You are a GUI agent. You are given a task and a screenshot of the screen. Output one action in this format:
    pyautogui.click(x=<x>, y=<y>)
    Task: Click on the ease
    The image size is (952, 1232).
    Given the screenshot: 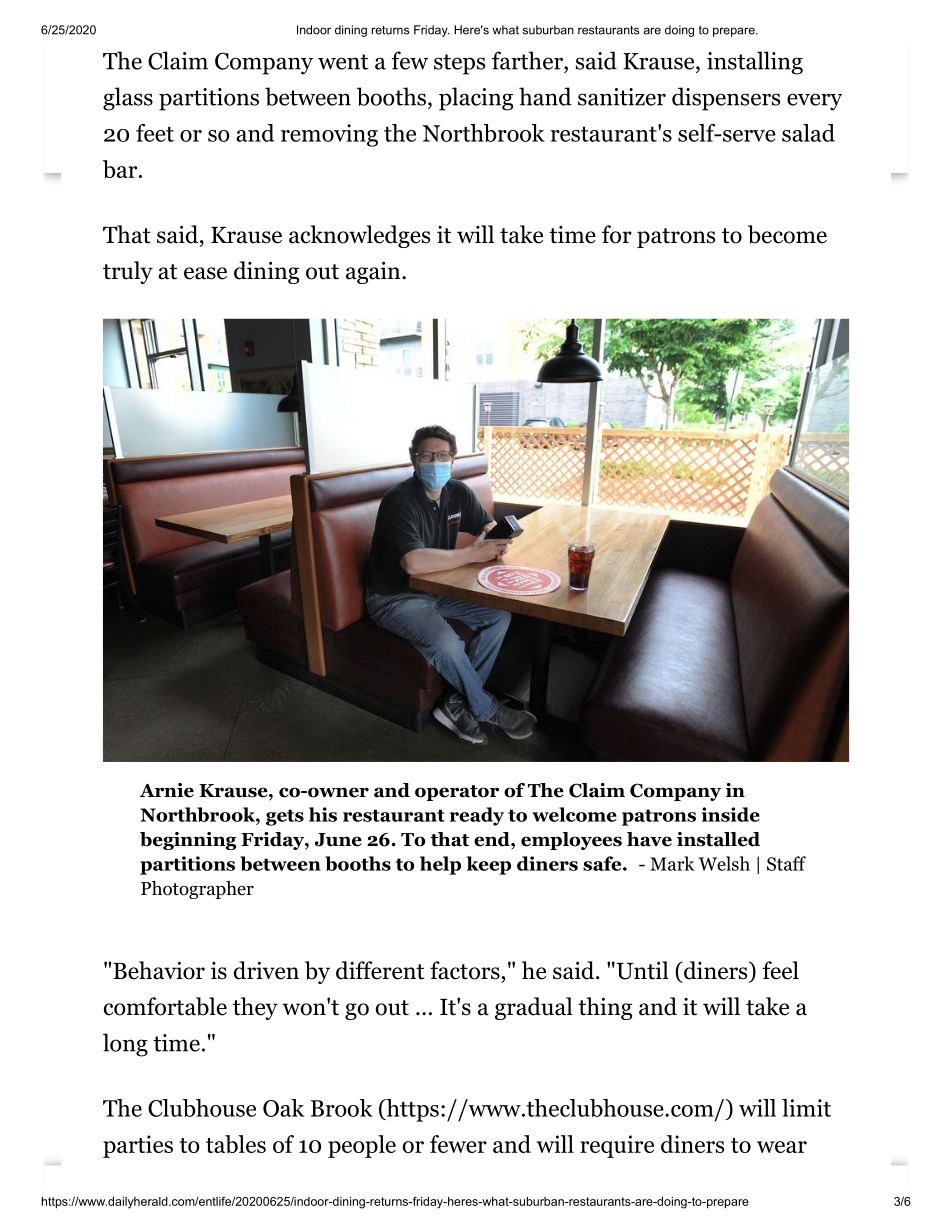 What is the action you would take?
    pyautogui.click(x=205, y=273)
